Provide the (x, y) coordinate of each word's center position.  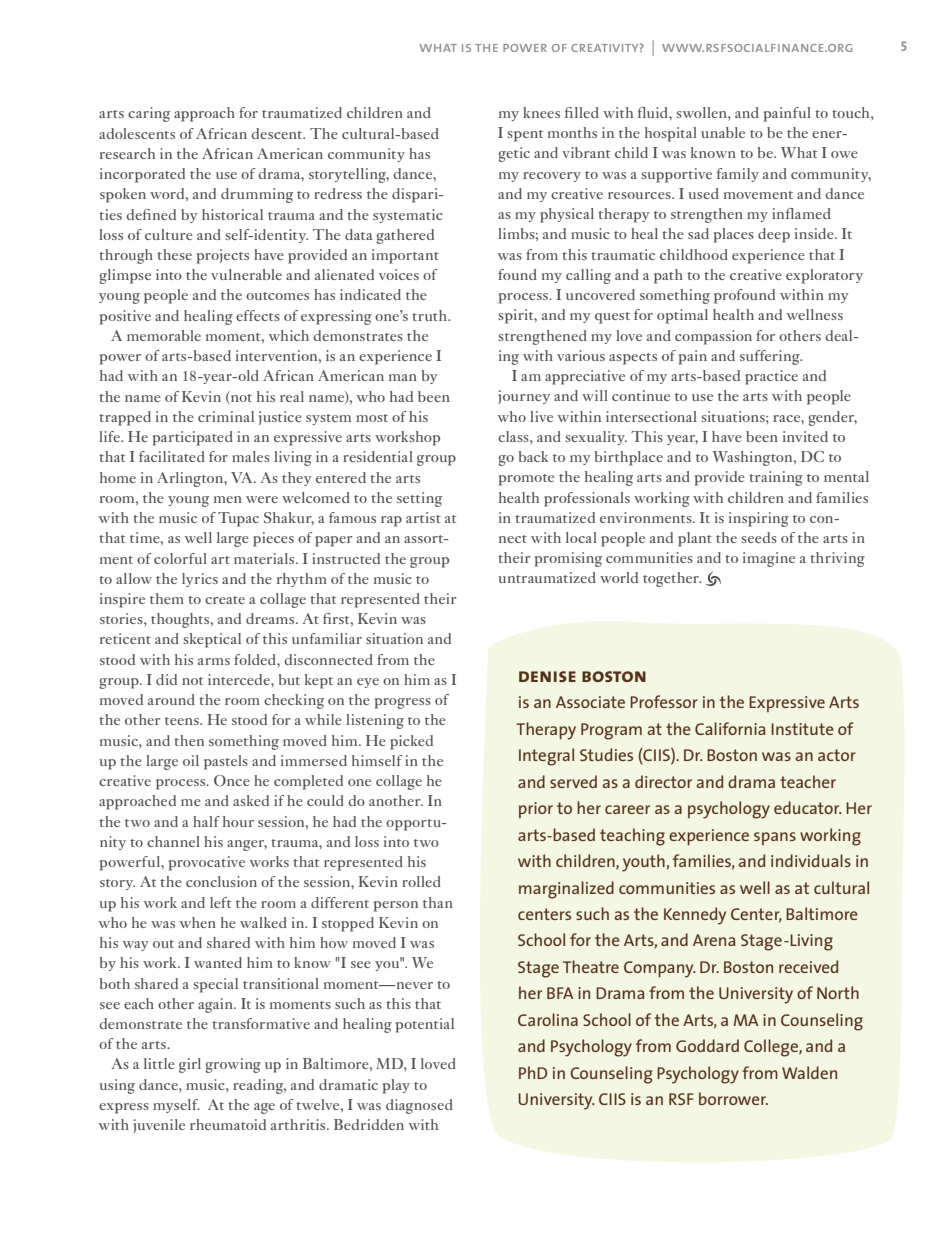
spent (525, 136)
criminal (226, 416)
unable (723, 132)
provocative (207, 863)
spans (775, 838)
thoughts (181, 620)
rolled (421, 881)
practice (771, 377)
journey (524, 397)
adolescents (137, 133)
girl (190, 1065)
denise (547, 676)
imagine (769, 559)
